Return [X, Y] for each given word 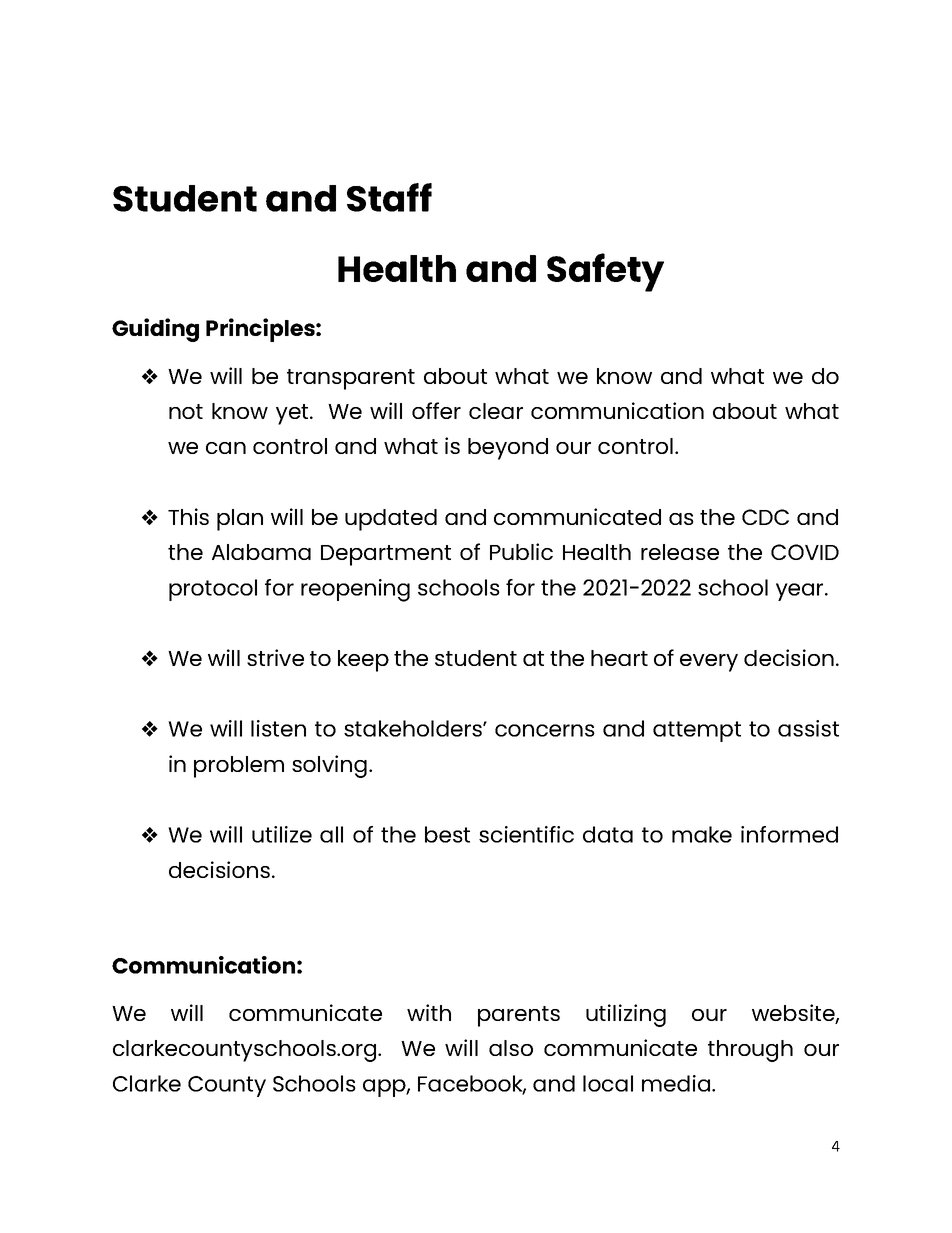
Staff [389, 197]
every [709, 663]
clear [496, 411]
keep [363, 661]
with [429, 1012]
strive [275, 657]
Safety [605, 272]
